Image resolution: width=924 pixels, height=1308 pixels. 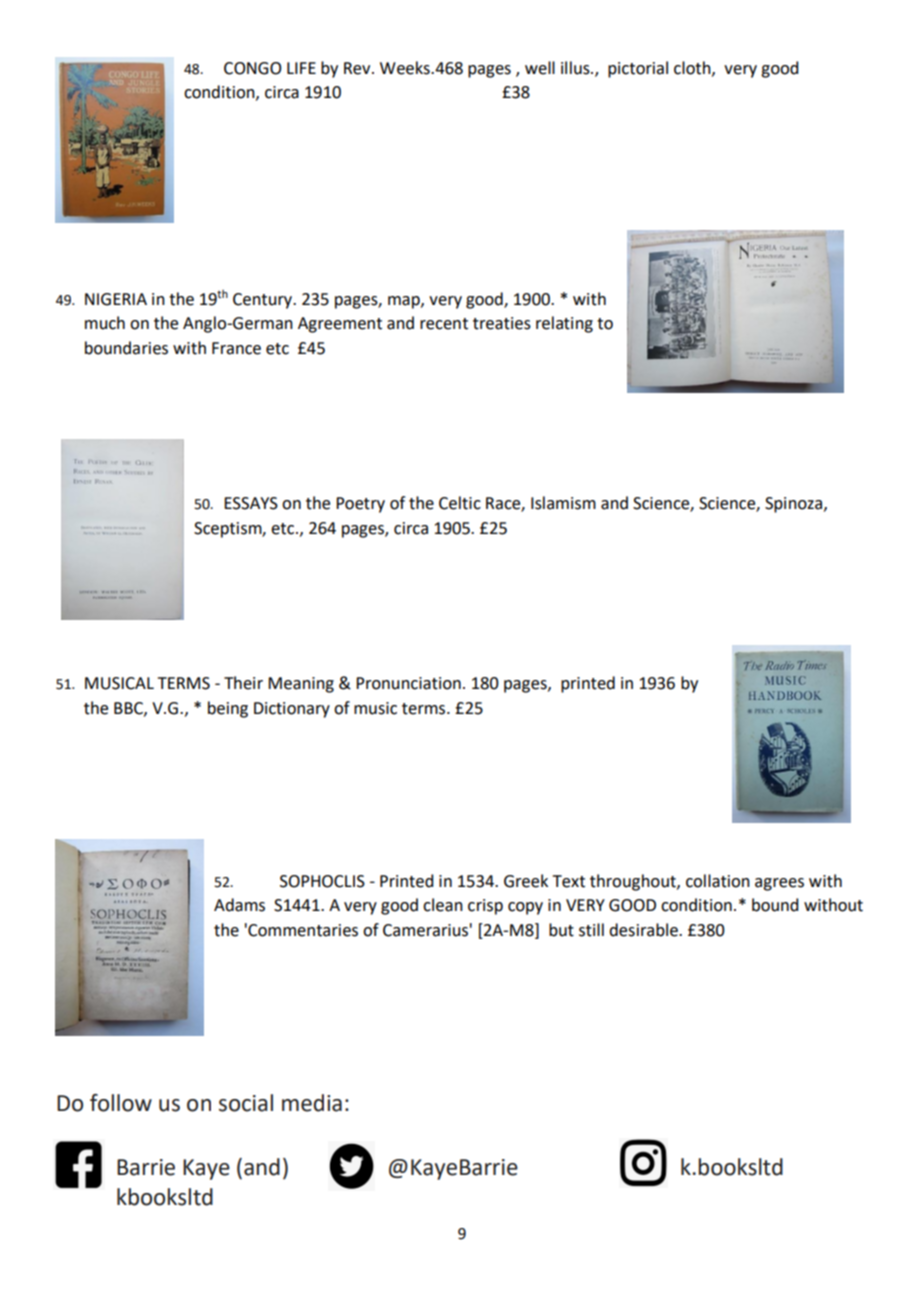 I want to click on social, so click(x=246, y=1103).
